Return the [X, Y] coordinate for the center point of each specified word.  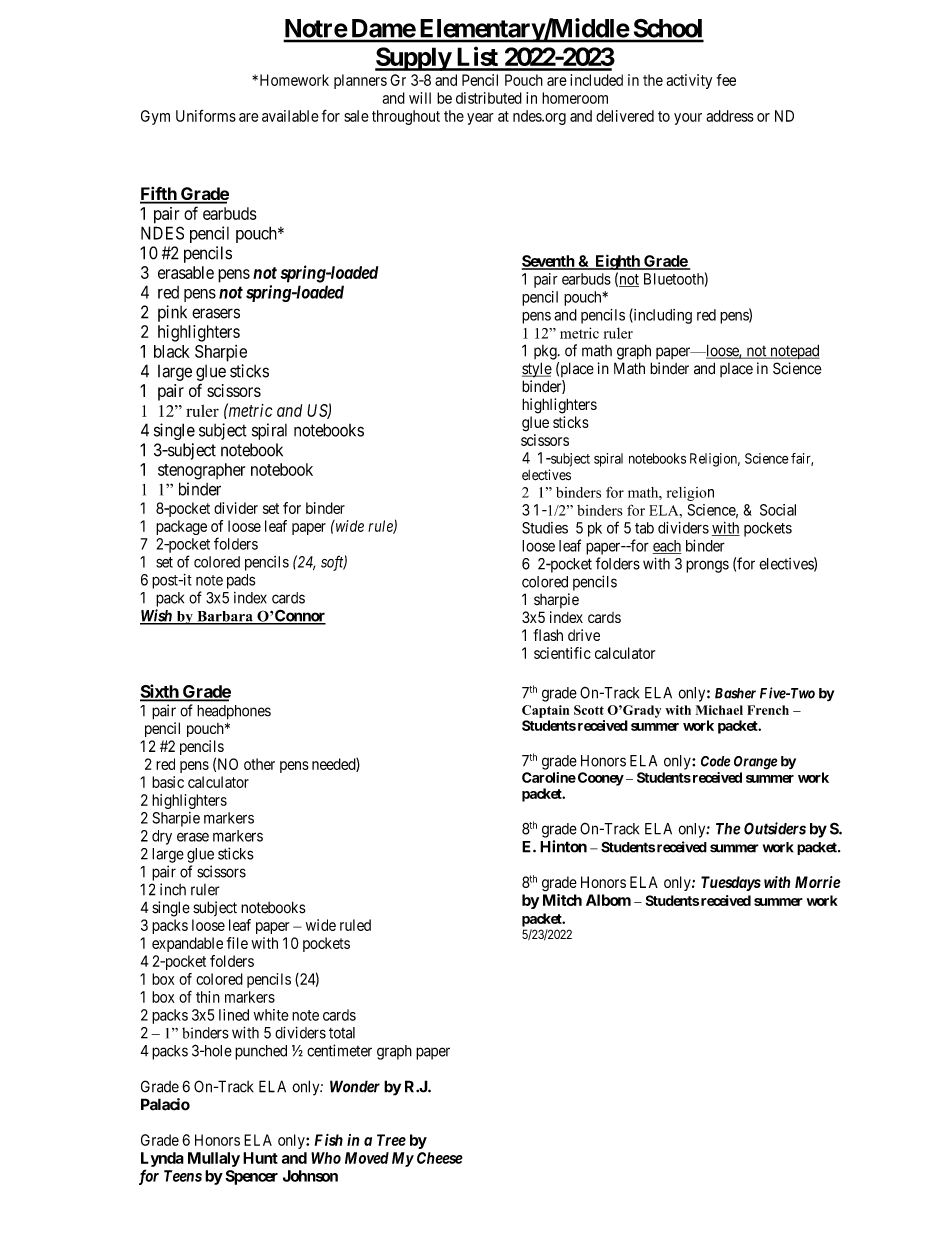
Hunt [260, 1158]
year [480, 119]
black [172, 351]
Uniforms [206, 116]
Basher [735, 693]
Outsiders [775, 828]
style [537, 370]
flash [548, 635]
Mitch [562, 900]
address [730, 116]
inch [173, 889]
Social [778, 510]
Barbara [225, 617]
